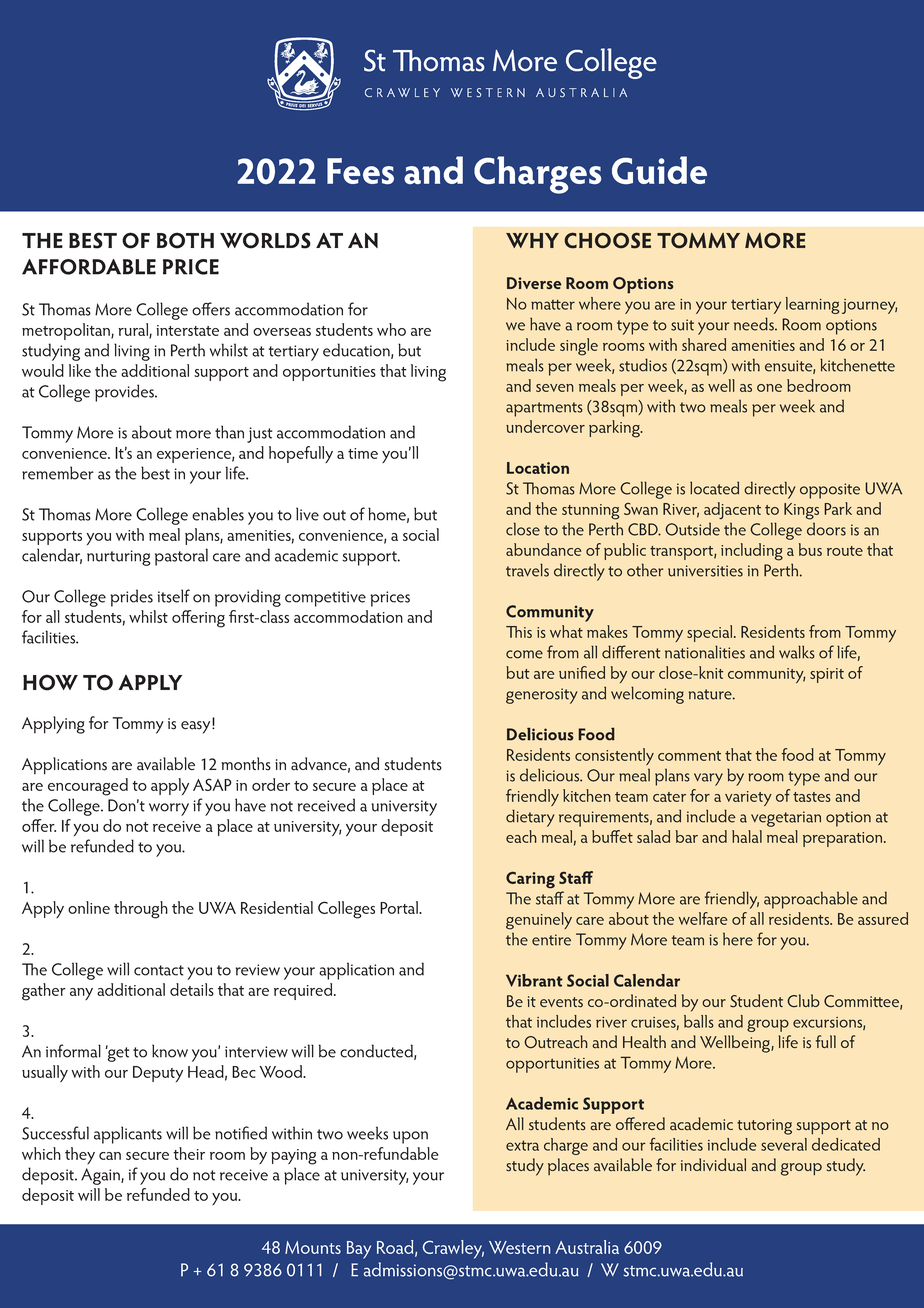  I want to click on BOTH, so click(185, 240).
